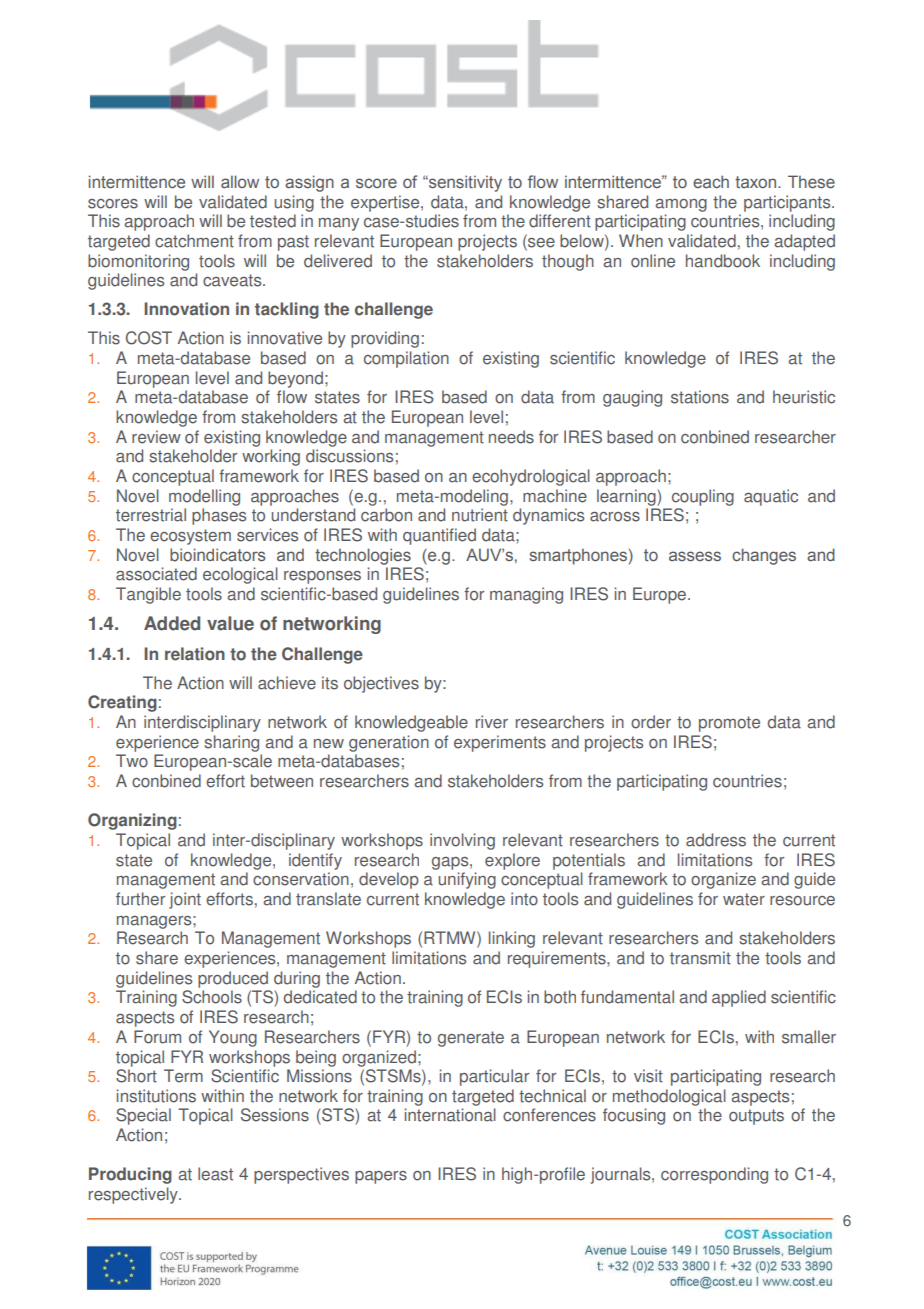 This screenshot has width=924, height=1309. Describe the element at coordinates (744, 899) in the screenshot. I see `water` at that location.
